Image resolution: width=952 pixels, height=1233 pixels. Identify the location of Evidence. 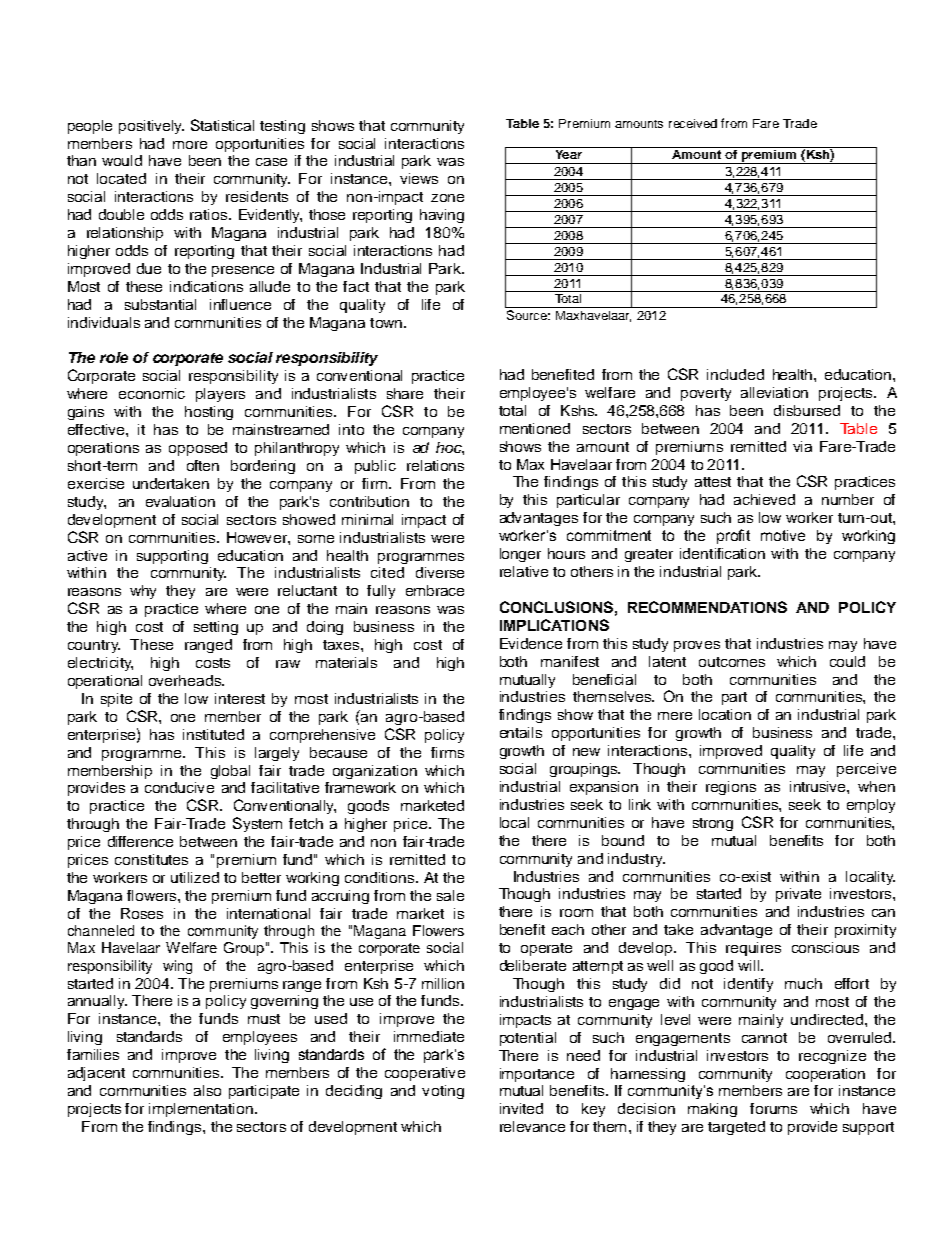
(531, 643).
